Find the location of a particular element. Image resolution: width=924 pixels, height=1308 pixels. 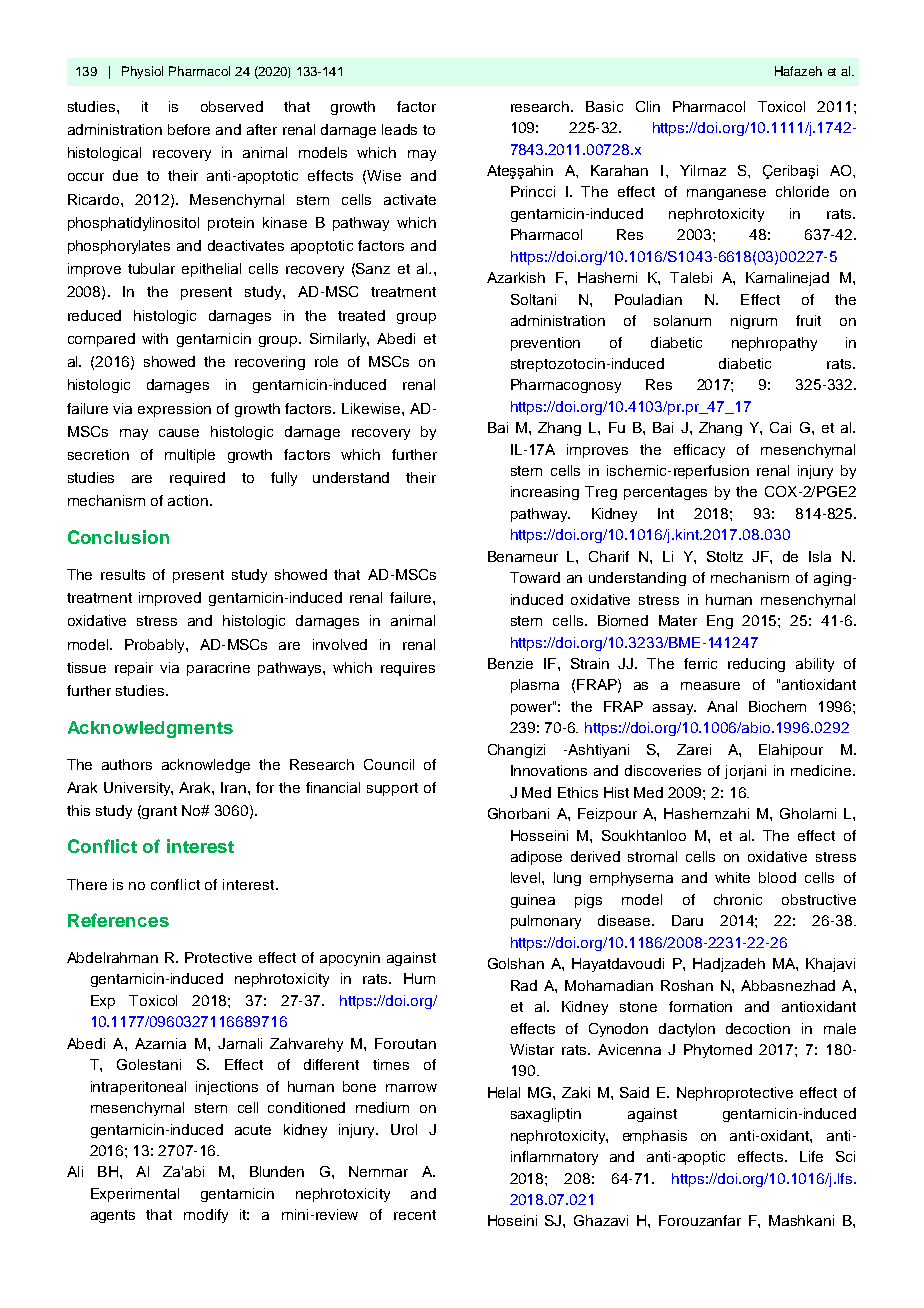

Council is located at coordinates (389, 764).
